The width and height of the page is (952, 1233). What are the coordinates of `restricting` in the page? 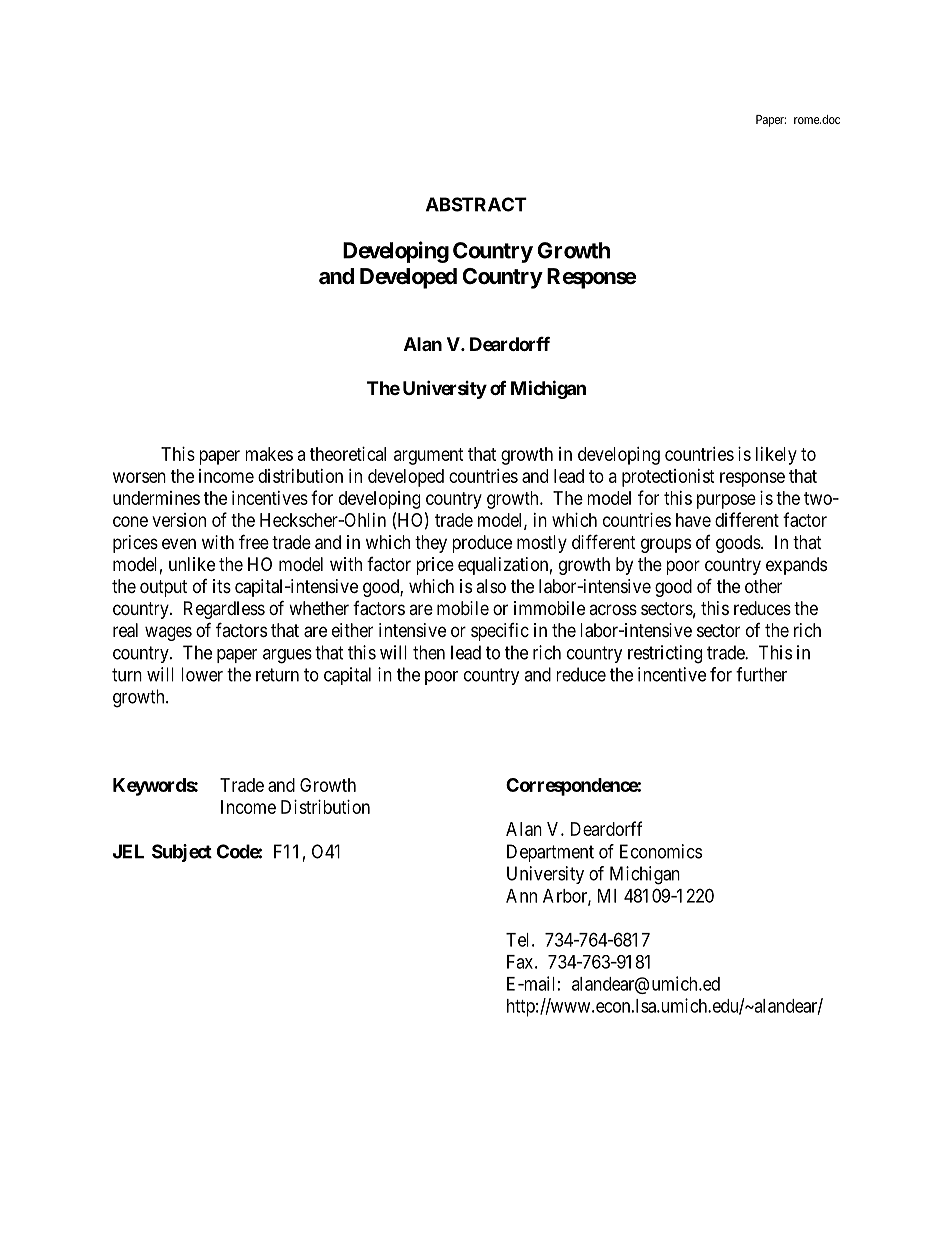 It's located at (665, 654).
